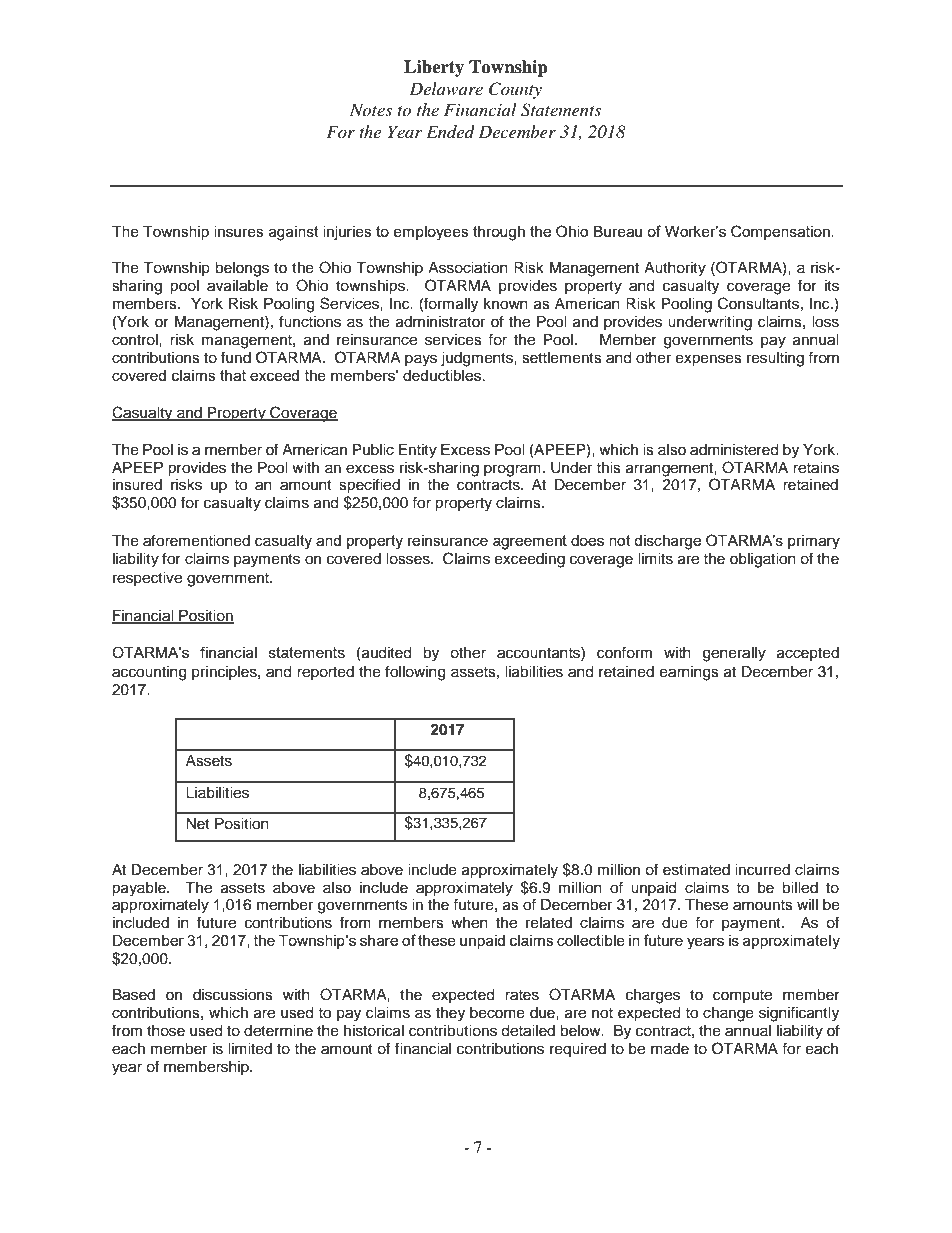 This screenshot has height=1233, width=952. I want to click on Notes, so click(371, 109).
